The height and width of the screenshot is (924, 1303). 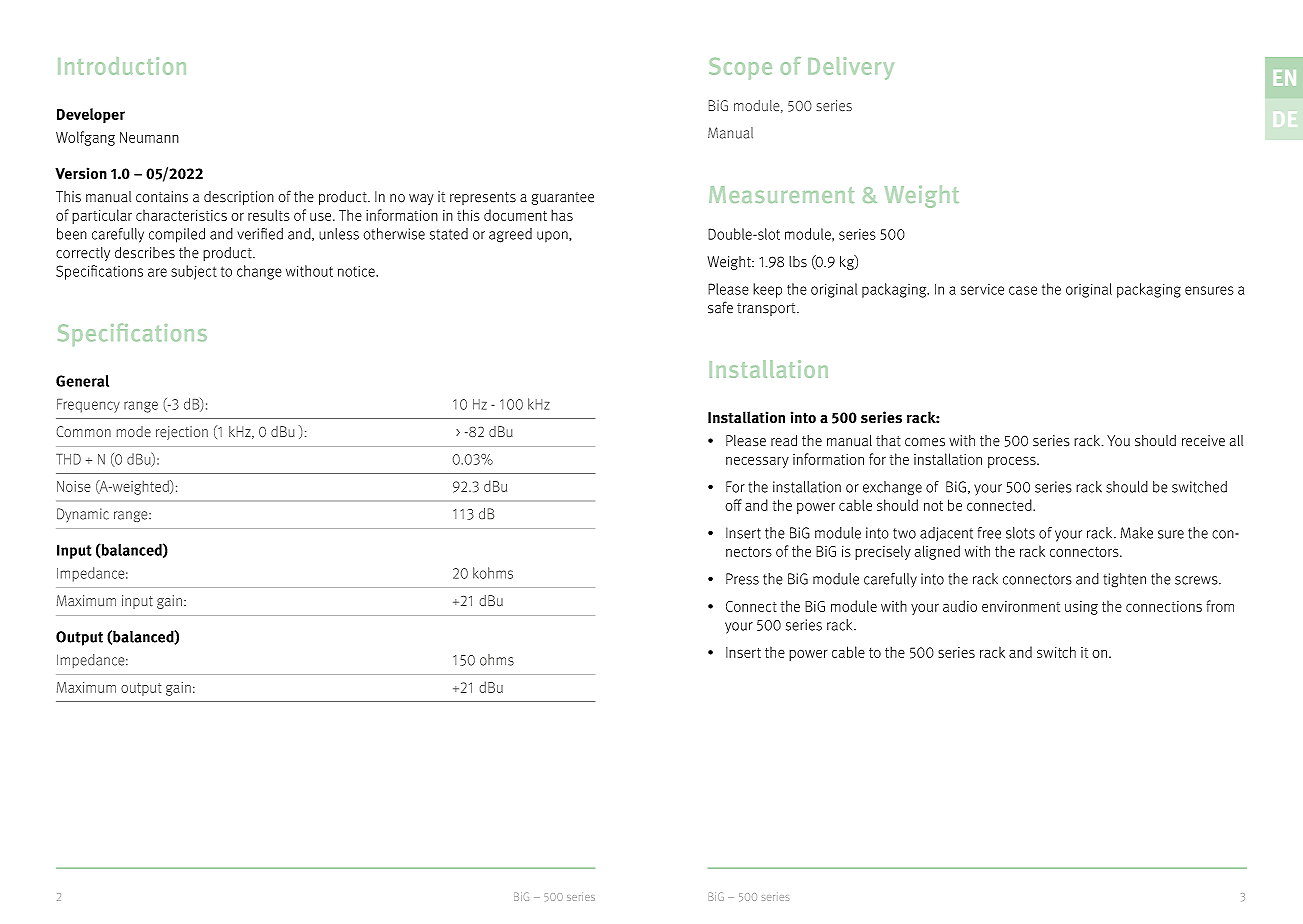 I want to click on describes, so click(x=145, y=252).
